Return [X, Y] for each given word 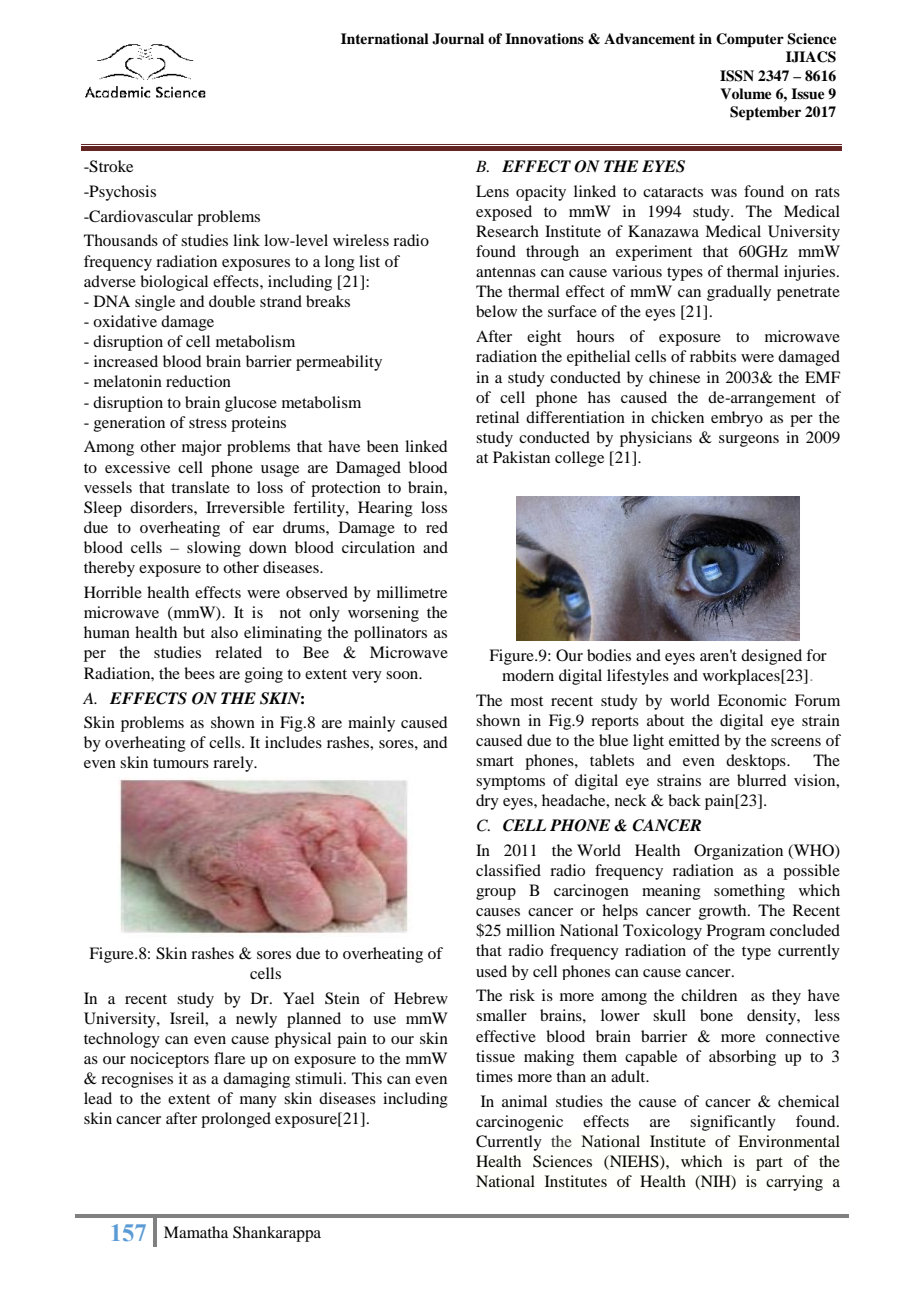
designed [771, 657]
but [194, 632]
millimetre [412, 592]
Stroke [110, 166]
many [258, 1102]
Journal [458, 39]
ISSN [737, 76]
